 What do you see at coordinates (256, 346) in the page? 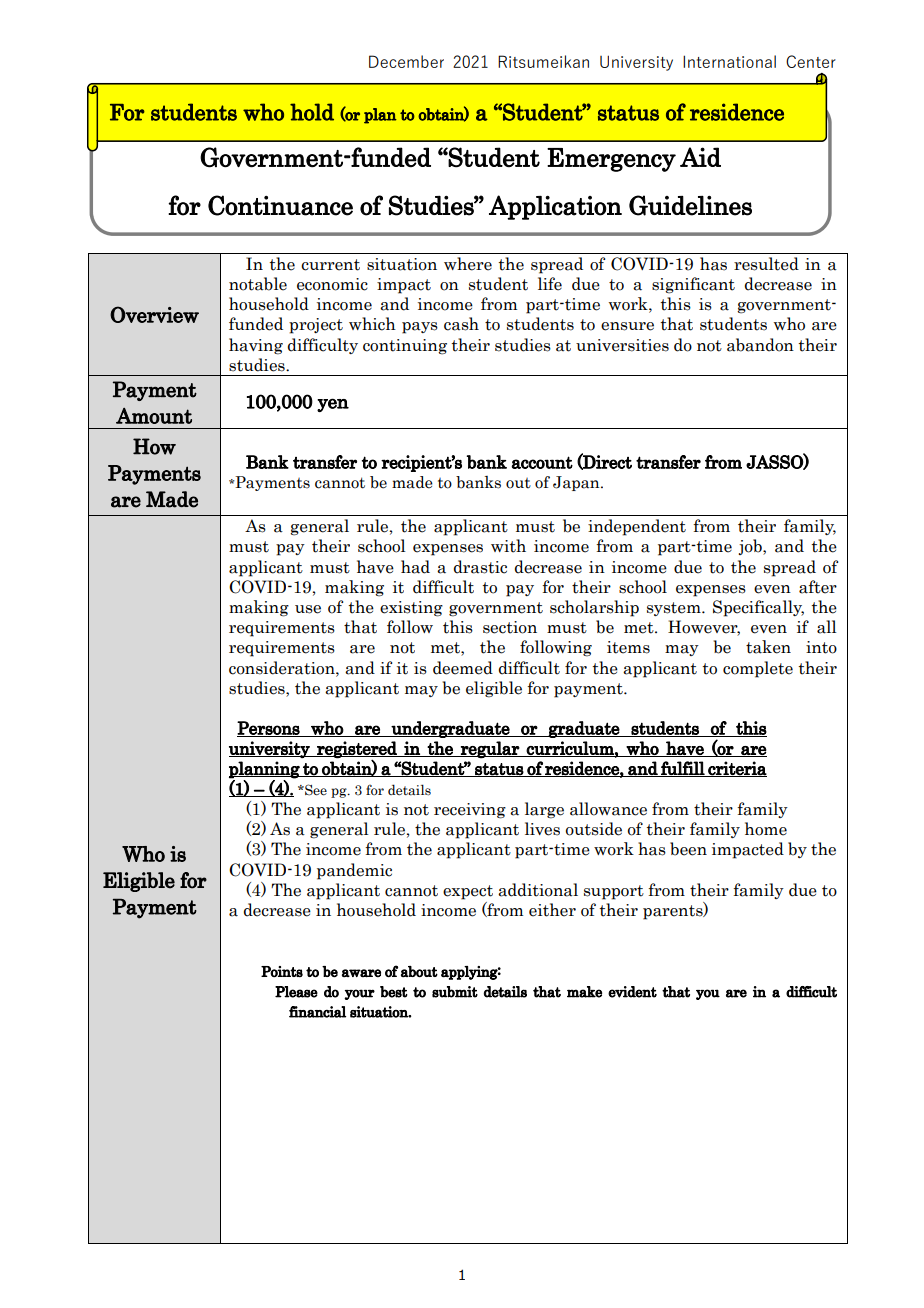
I see `having` at bounding box center [256, 346].
